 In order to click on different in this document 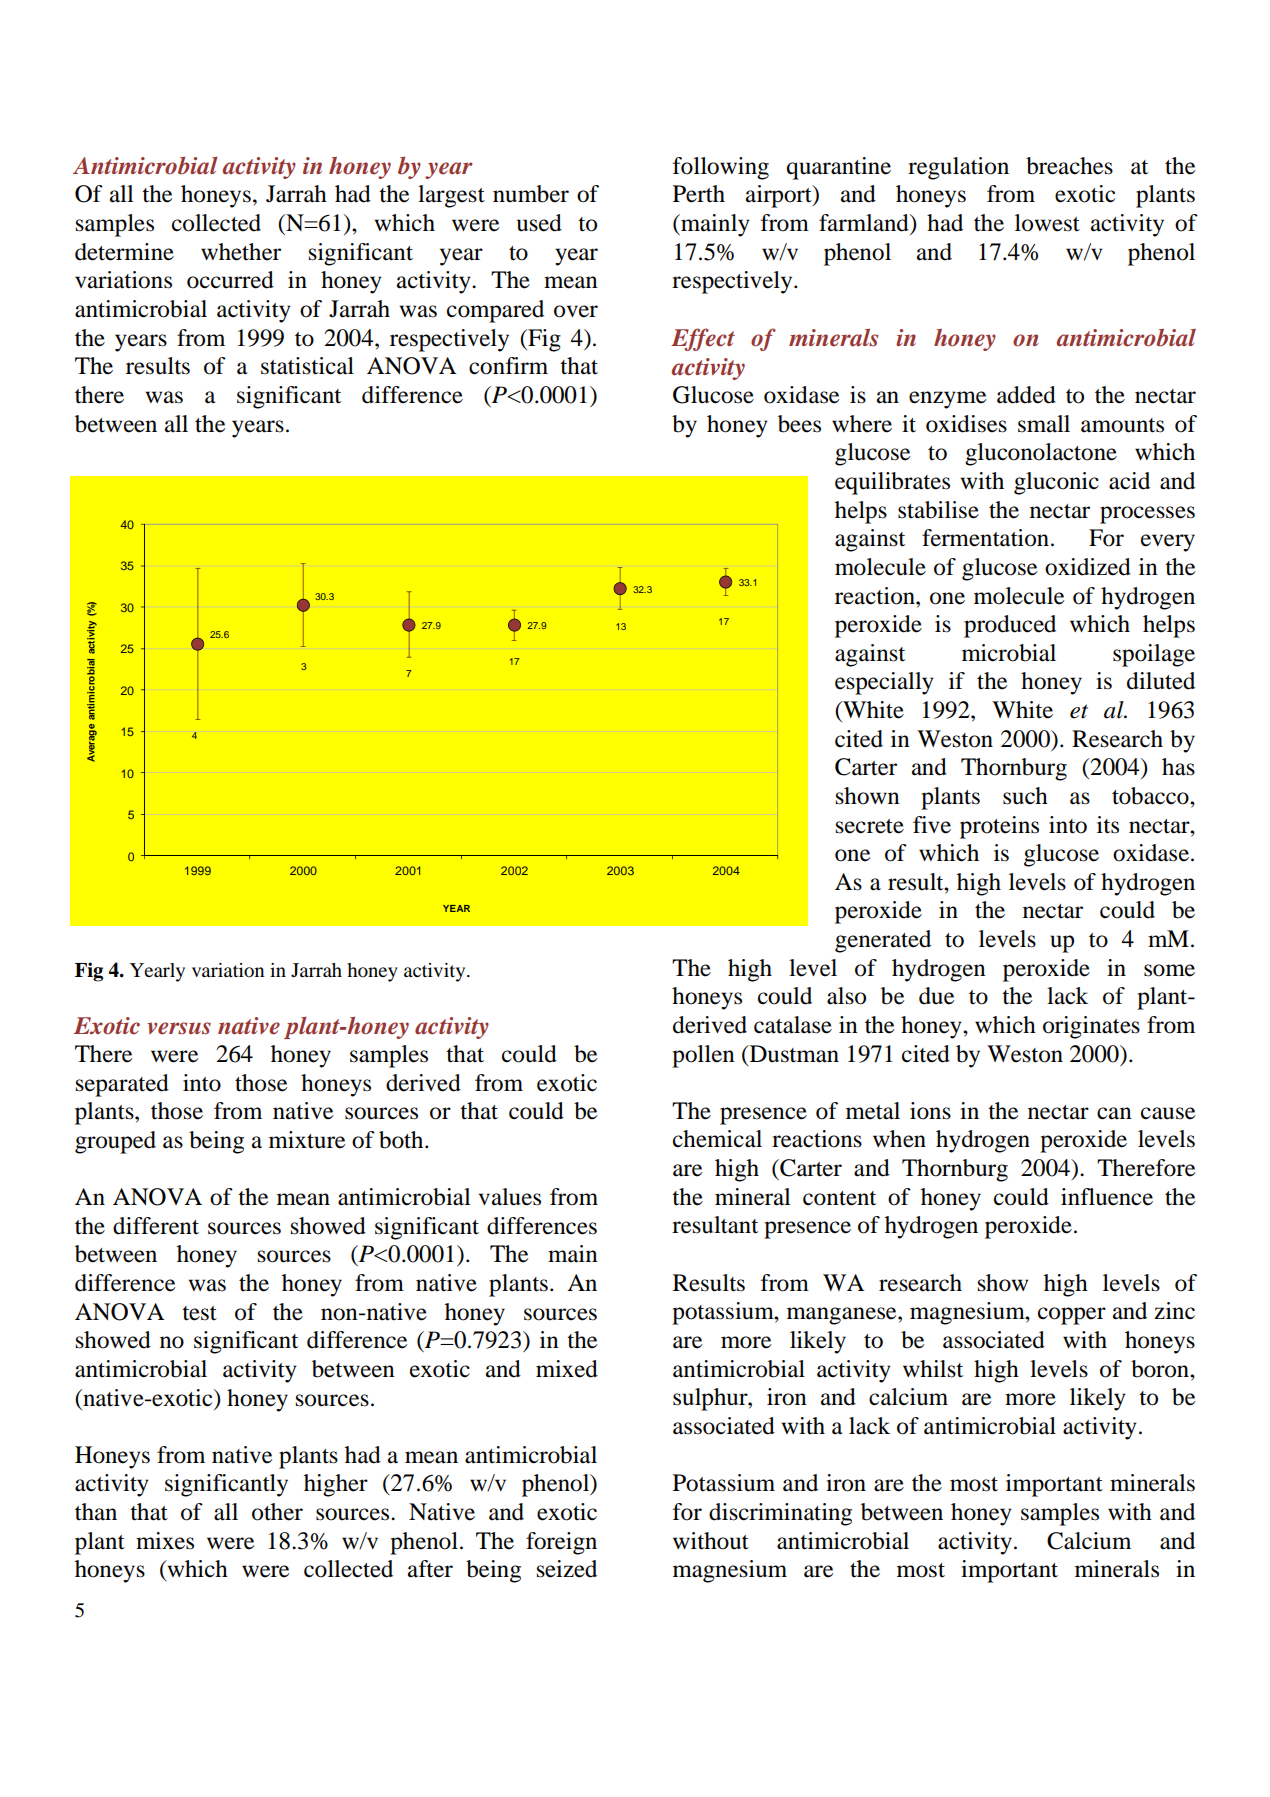, I will do `click(156, 1226)`.
